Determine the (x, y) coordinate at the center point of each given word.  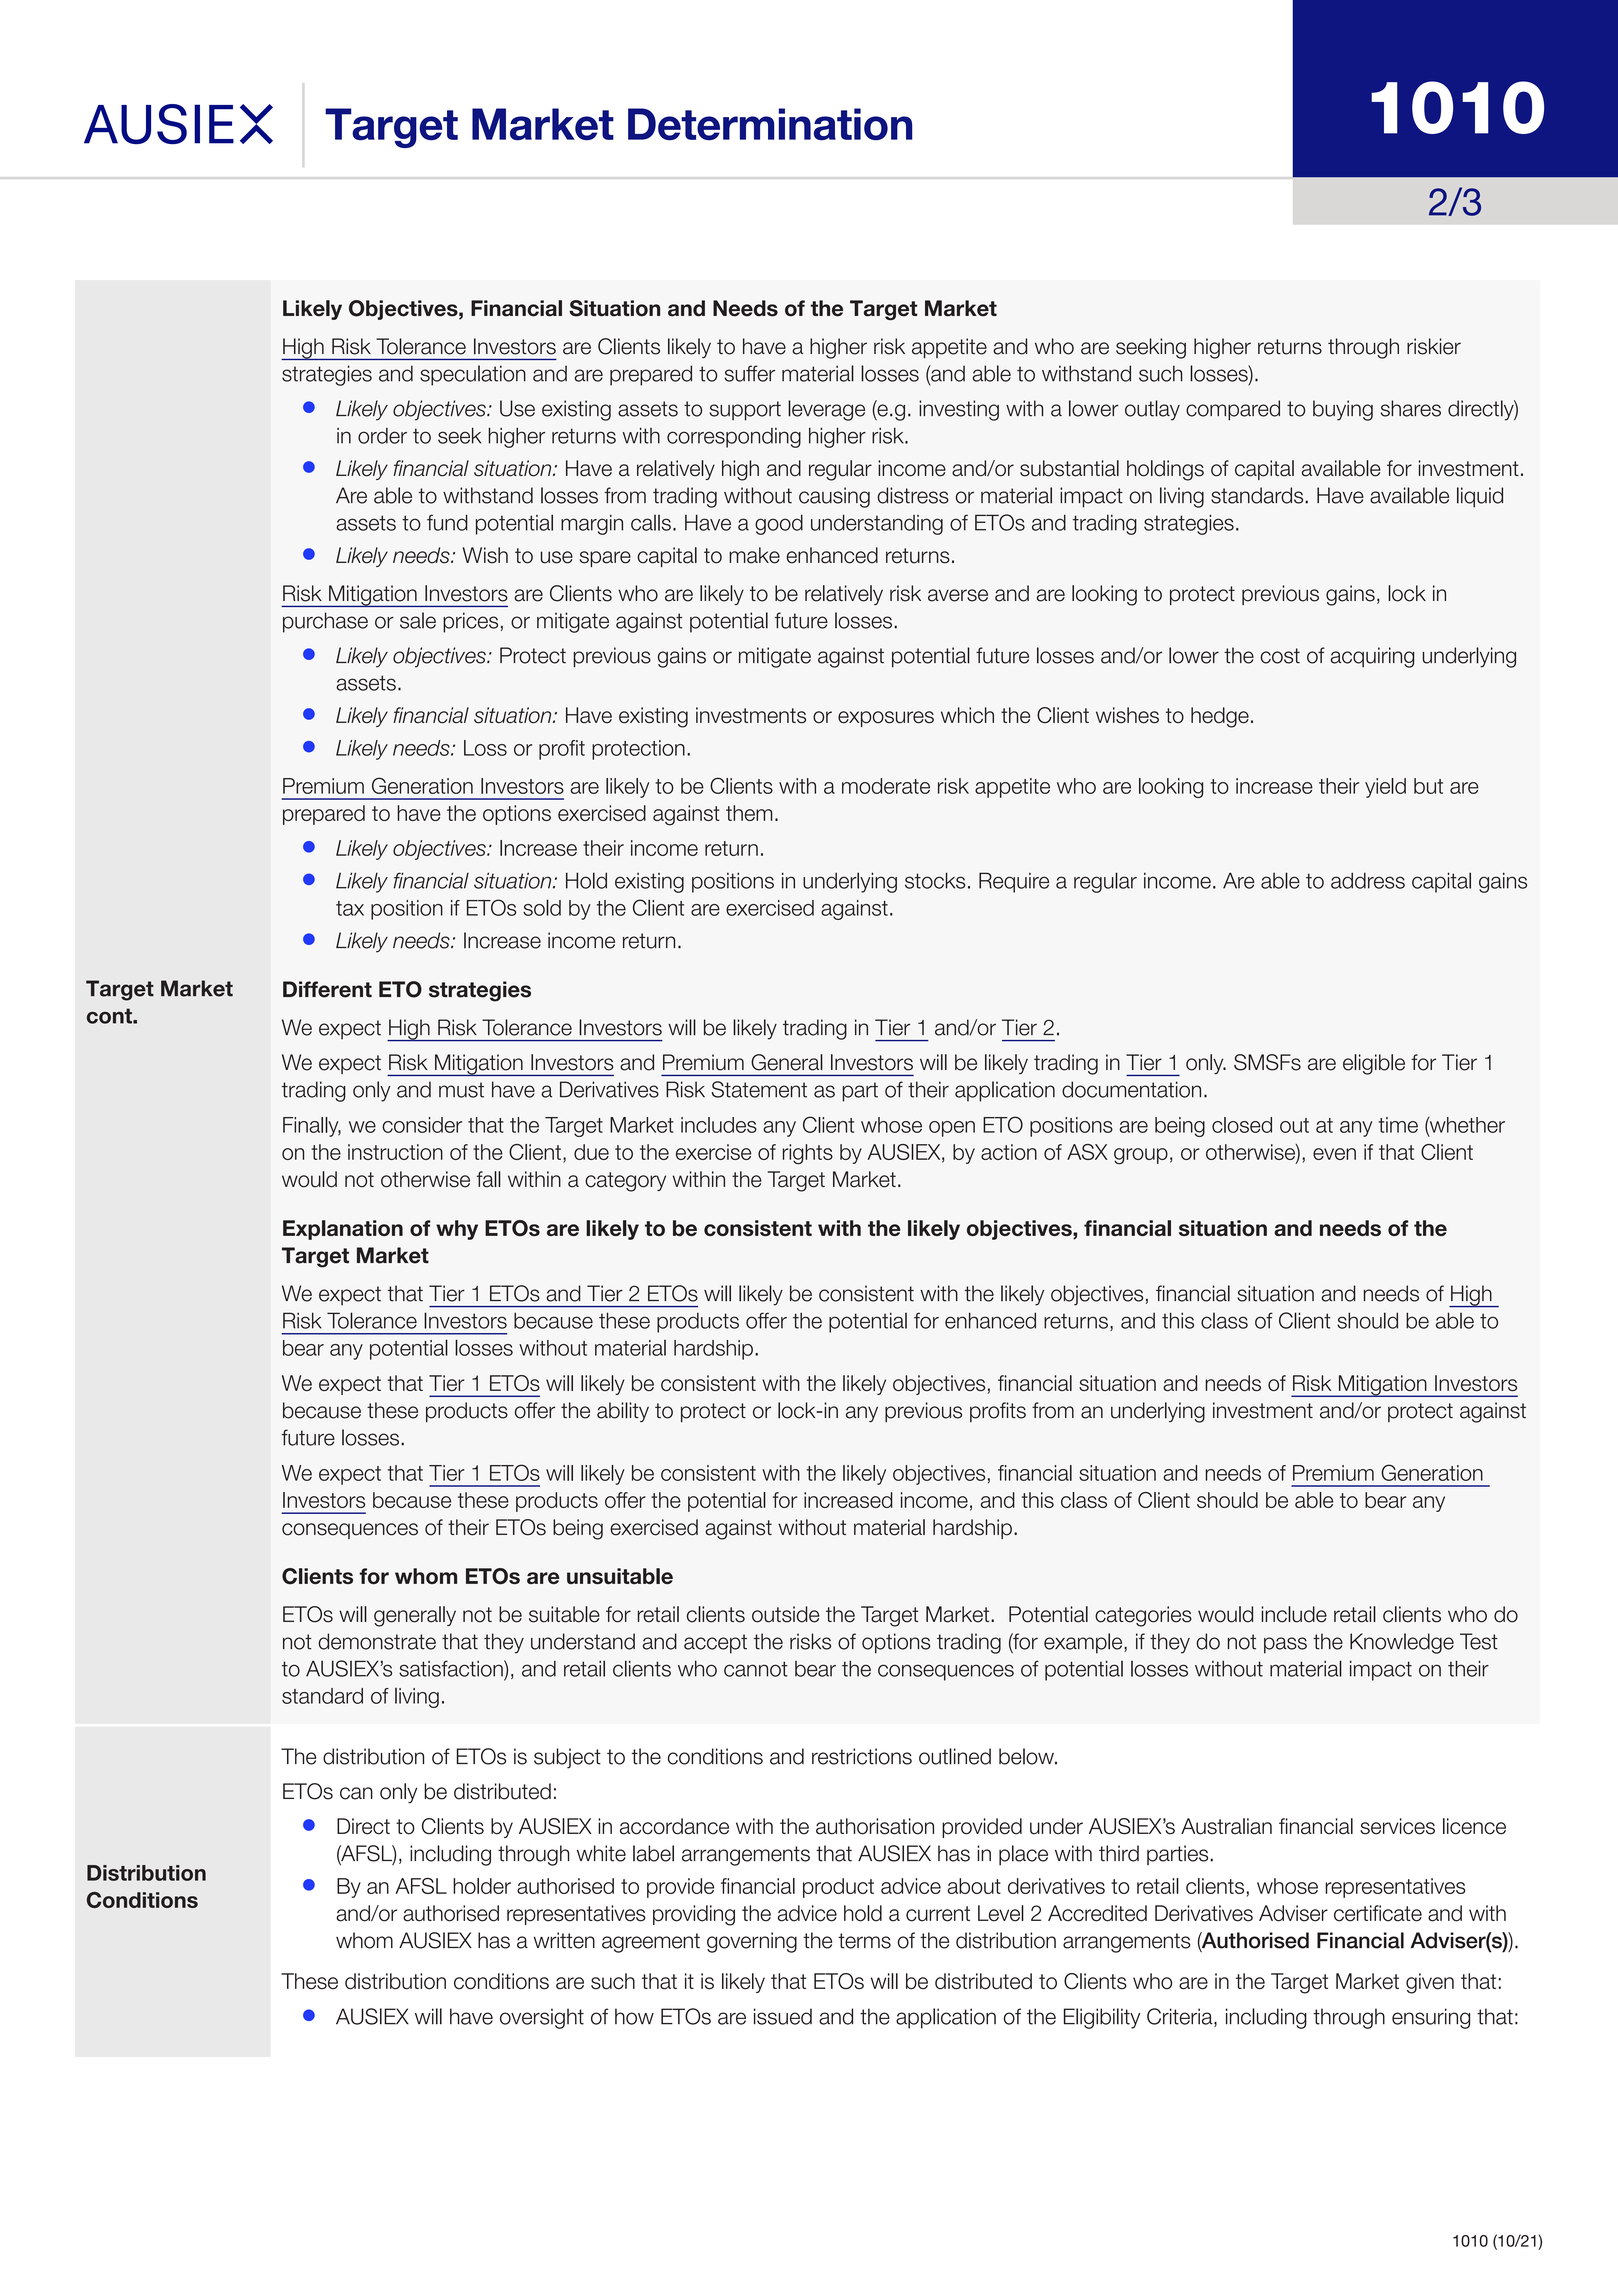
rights (808, 1154)
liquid (1480, 497)
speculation (473, 375)
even (1334, 1154)
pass (1285, 1645)
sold (542, 907)
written (564, 1940)
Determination (770, 124)
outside (786, 1614)
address (1368, 880)
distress (913, 495)
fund (447, 522)
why (457, 1230)
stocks (935, 880)
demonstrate (377, 1641)
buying (1343, 410)
